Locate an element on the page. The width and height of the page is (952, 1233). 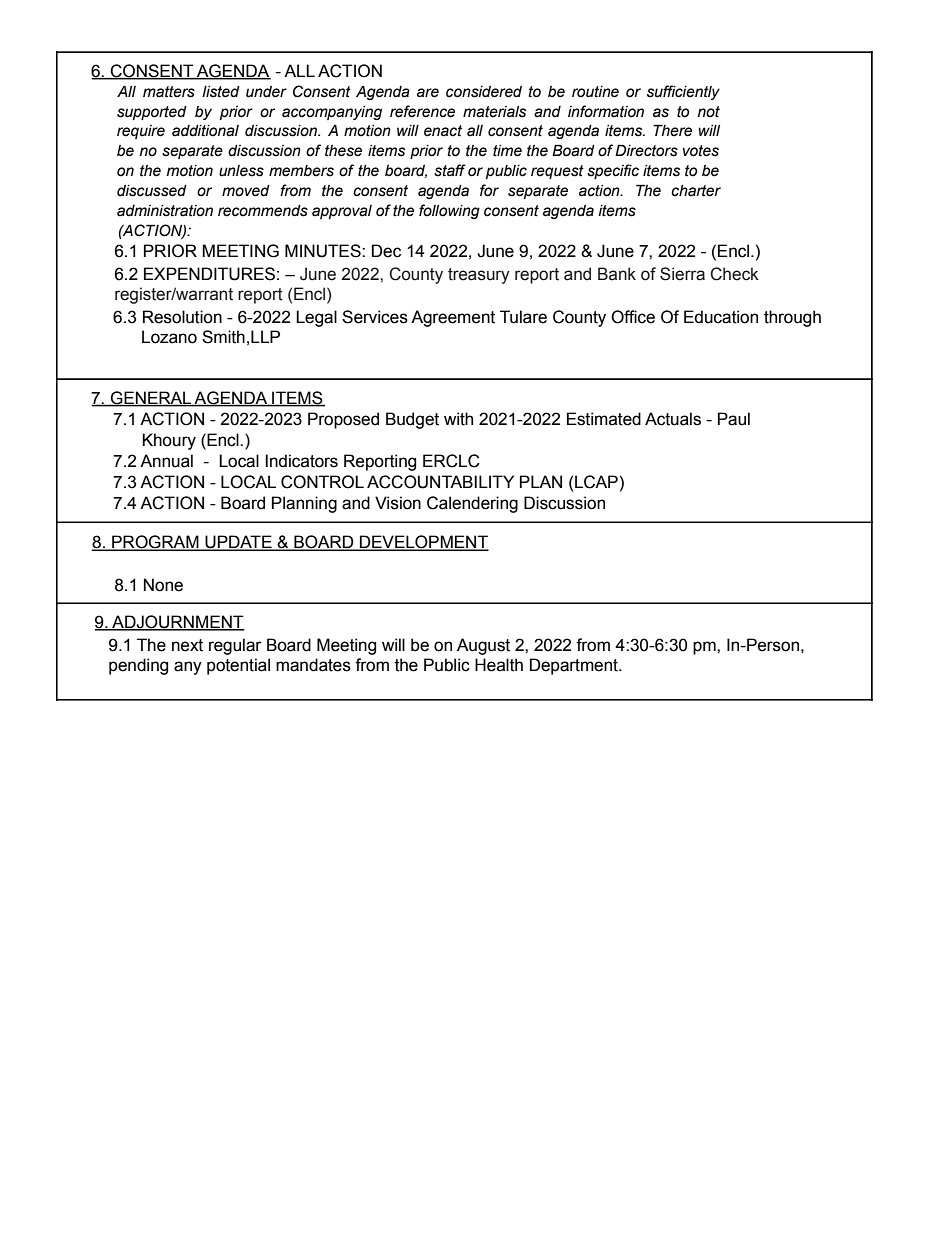
ACCOUNTABILITY is located at coordinates (440, 482).
